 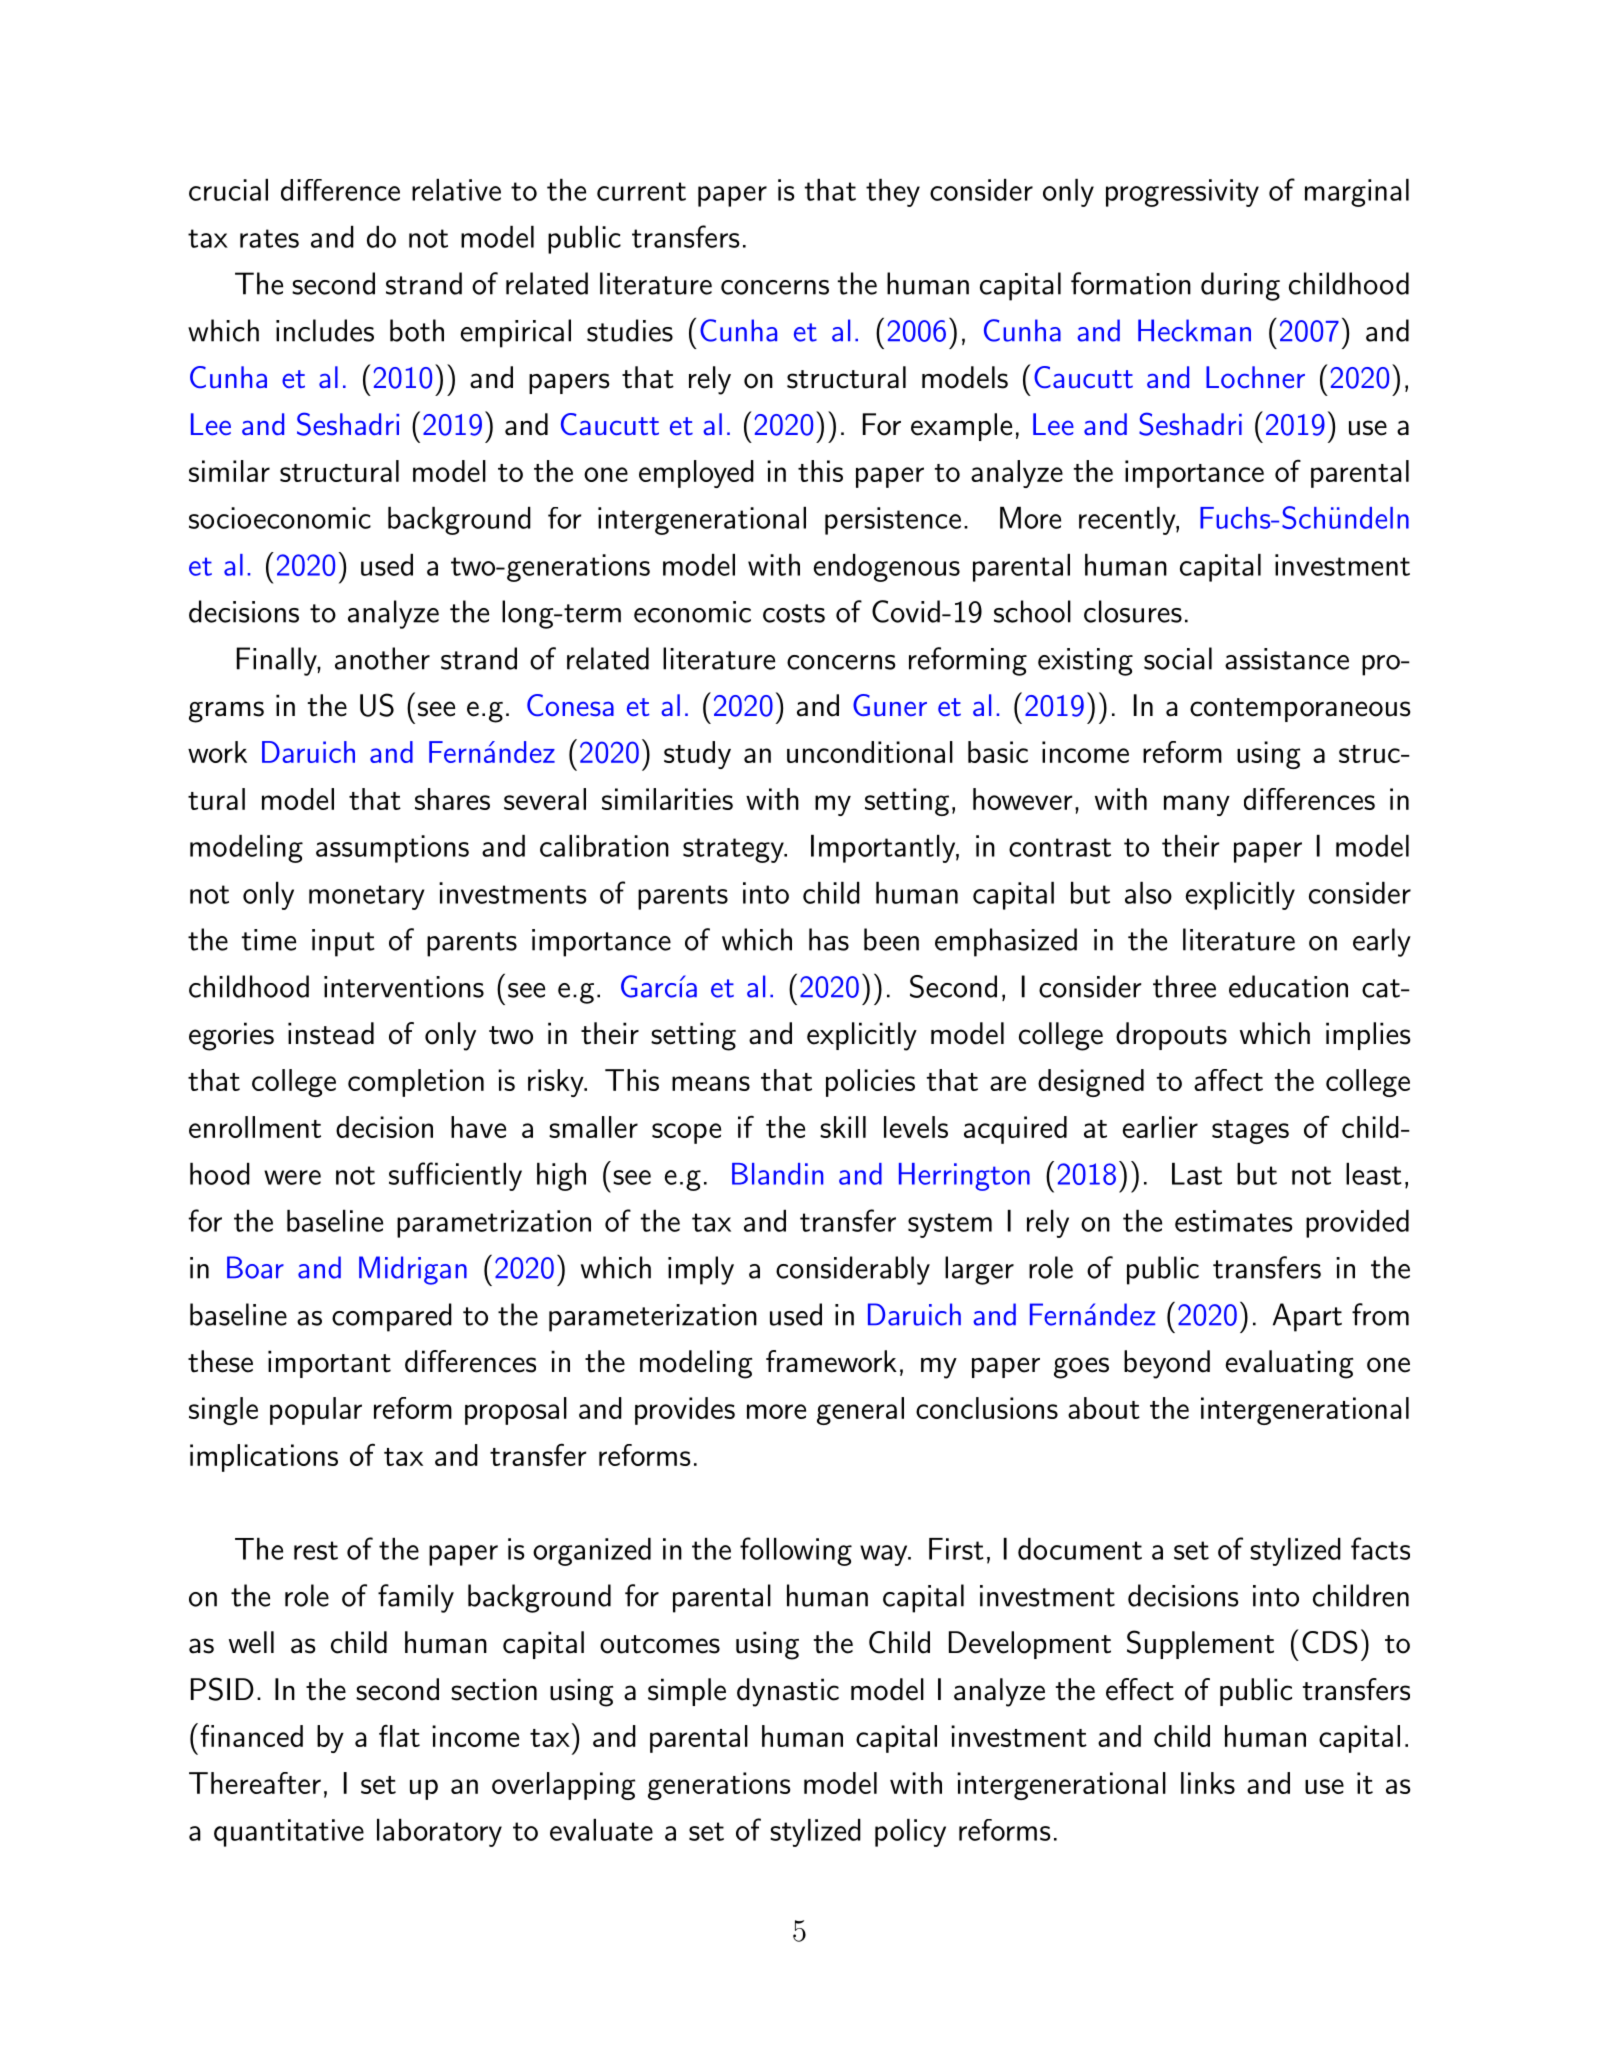 I want to click on closures, so click(x=1133, y=611).
